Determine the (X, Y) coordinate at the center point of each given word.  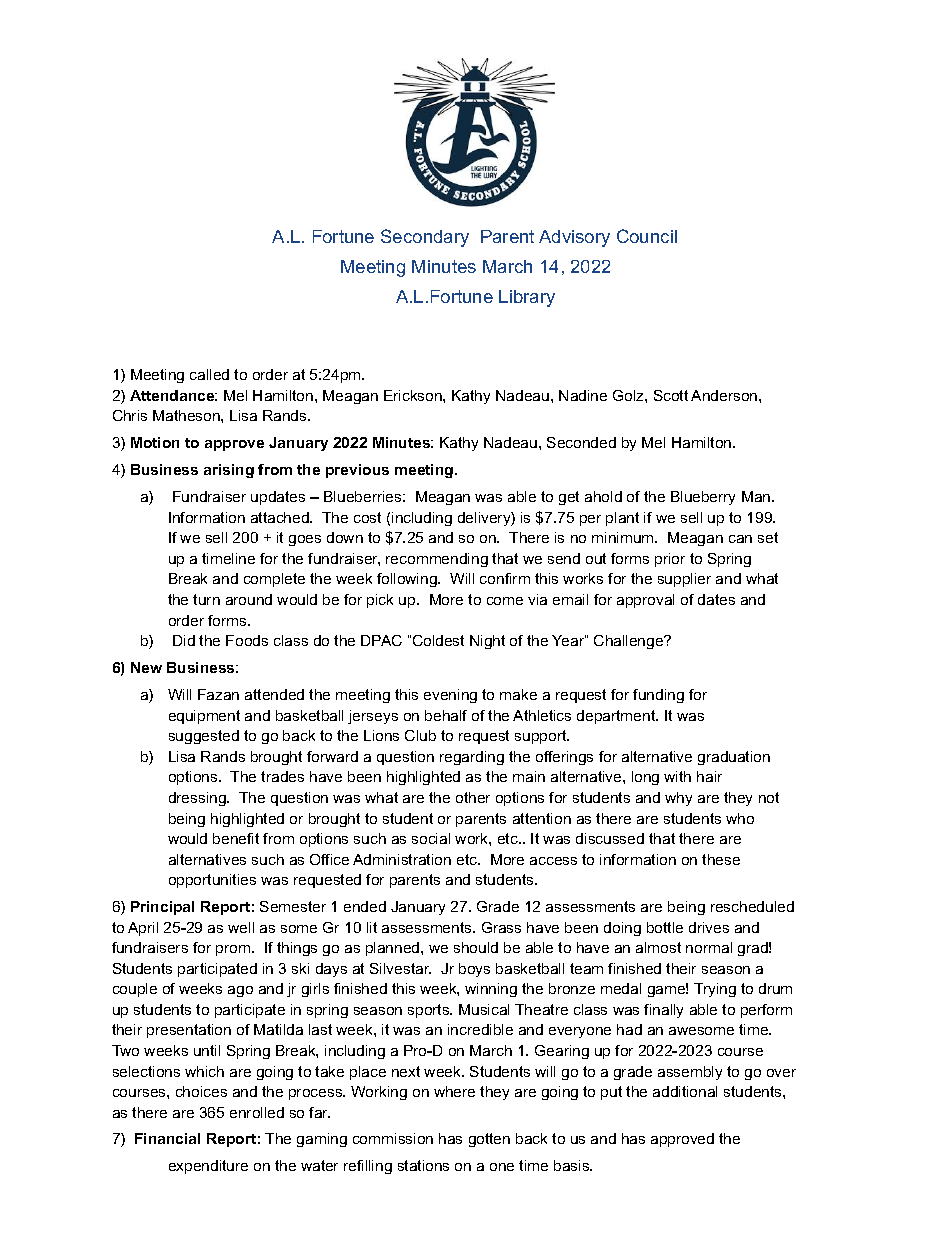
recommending (437, 560)
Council (647, 236)
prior (670, 560)
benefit (236, 838)
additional (685, 1091)
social (431, 838)
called (209, 374)
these (721, 859)
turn (206, 599)
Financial (167, 1138)
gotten (489, 1140)
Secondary (425, 238)
